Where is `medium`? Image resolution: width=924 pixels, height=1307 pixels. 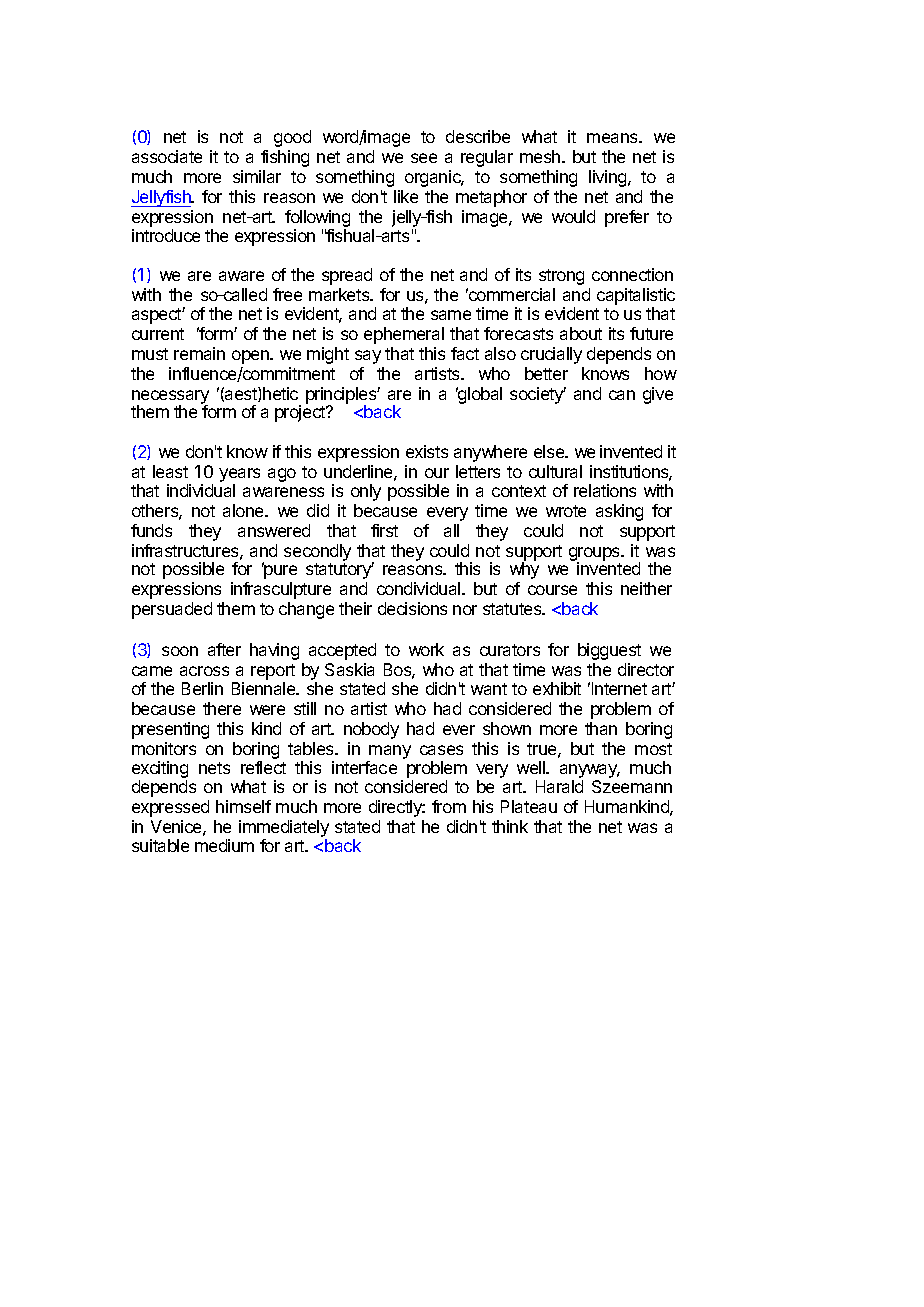 medium is located at coordinates (224, 845).
